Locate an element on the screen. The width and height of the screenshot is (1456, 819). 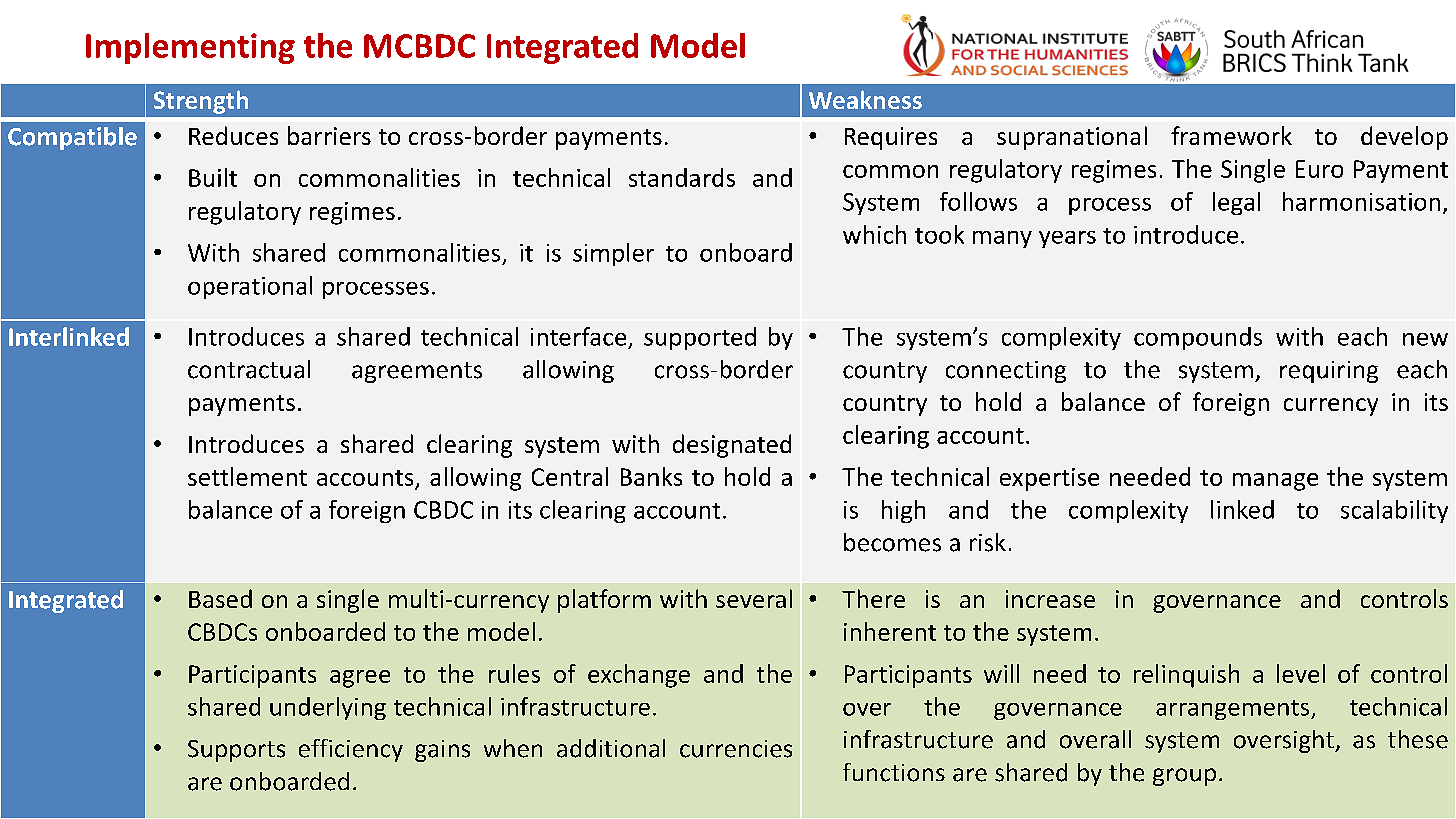
several is located at coordinates (754, 598).
